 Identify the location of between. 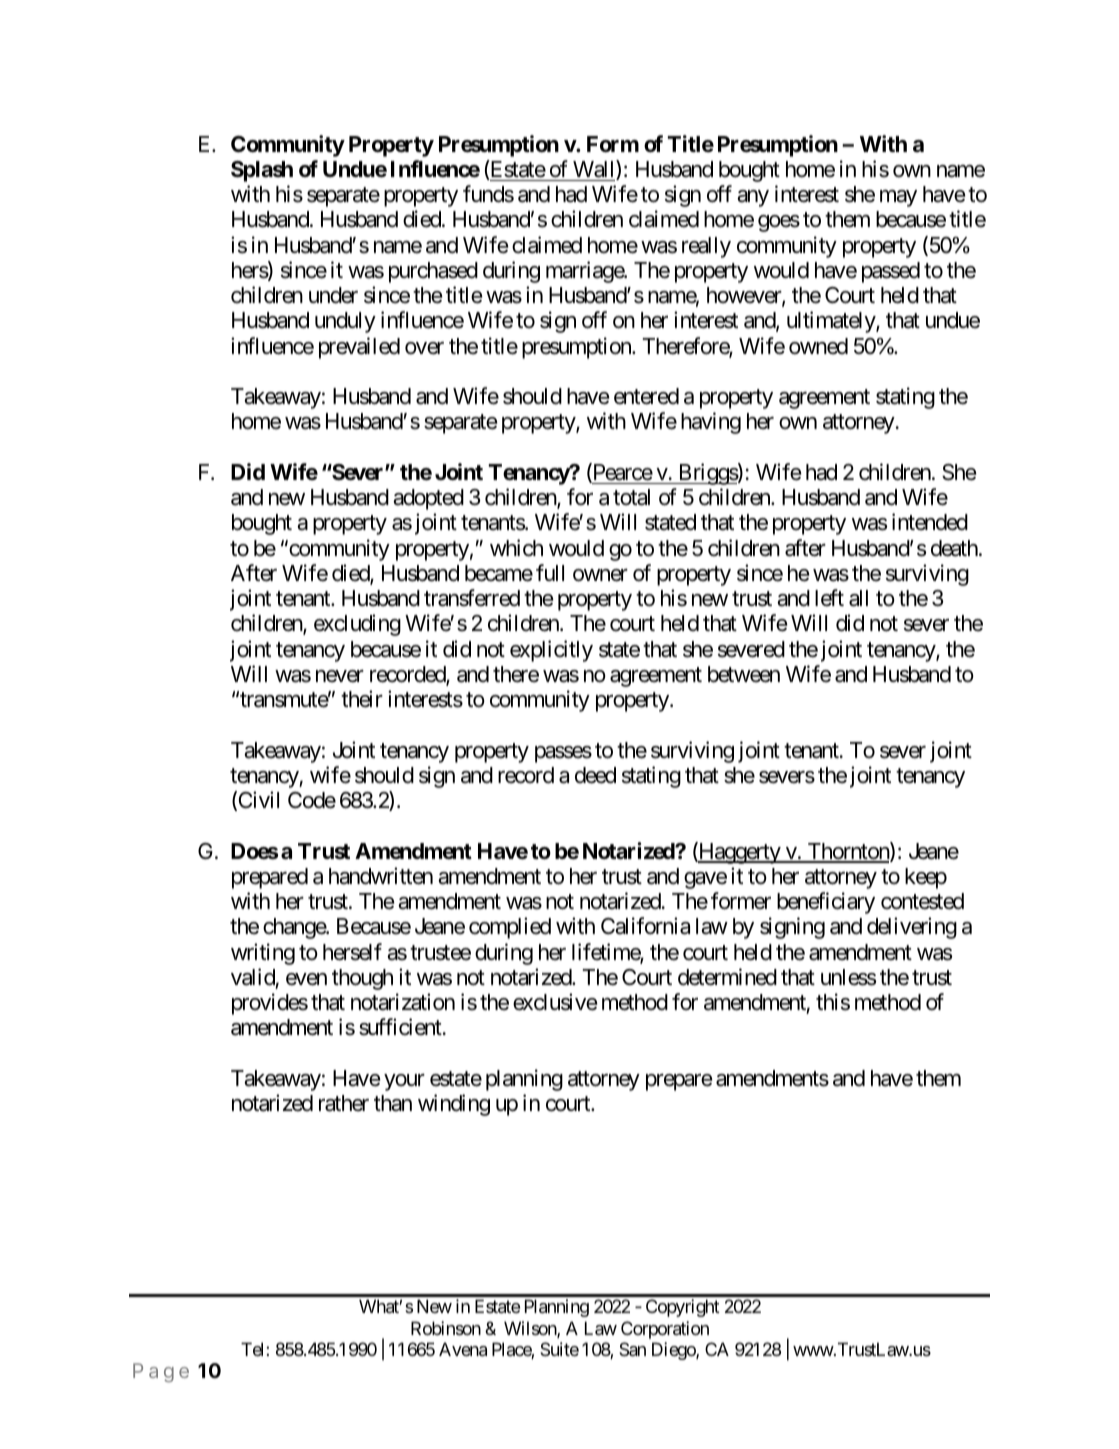
(744, 674).
